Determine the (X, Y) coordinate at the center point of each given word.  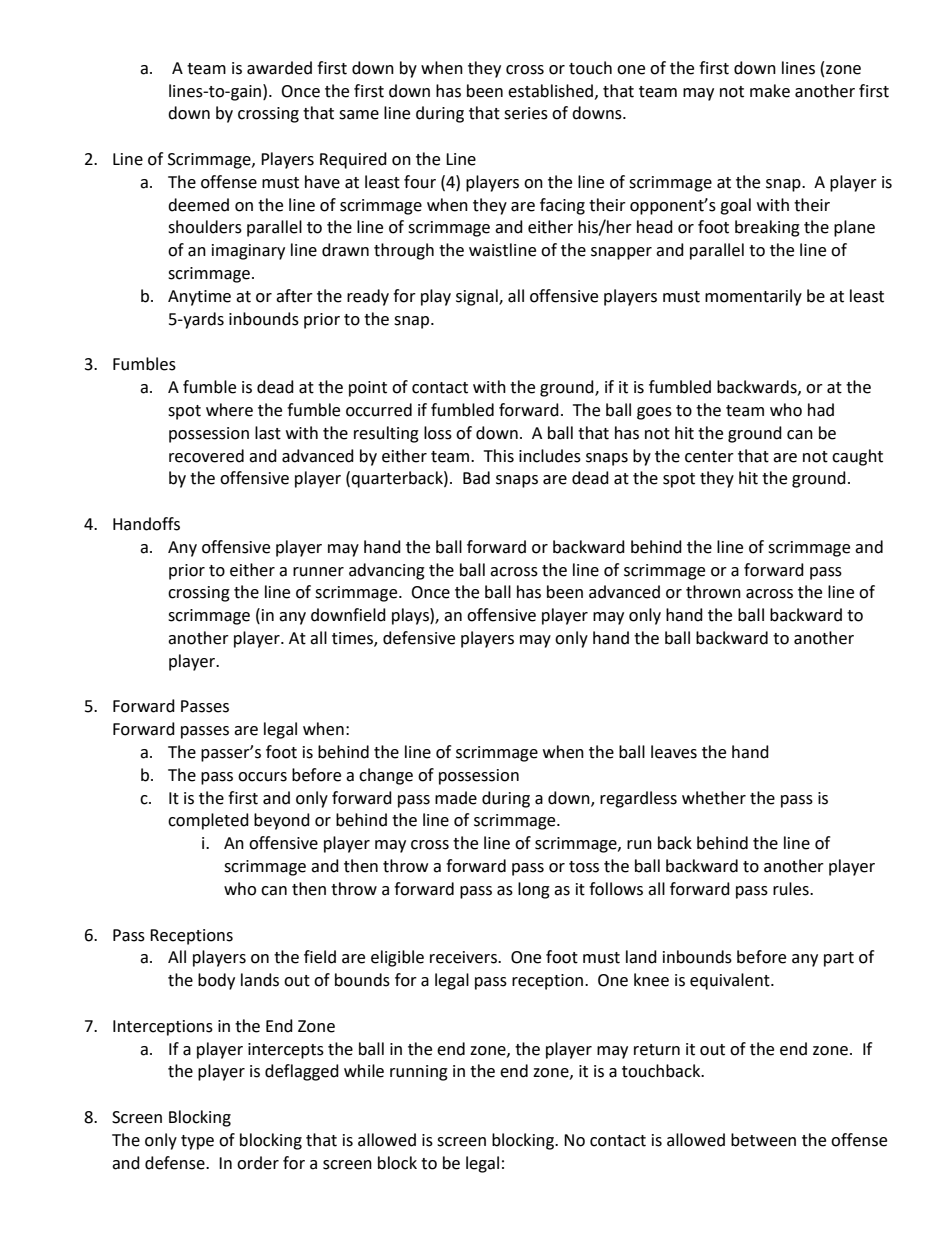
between (763, 1140)
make (770, 91)
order (258, 1163)
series (526, 113)
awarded (279, 68)
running (419, 1073)
